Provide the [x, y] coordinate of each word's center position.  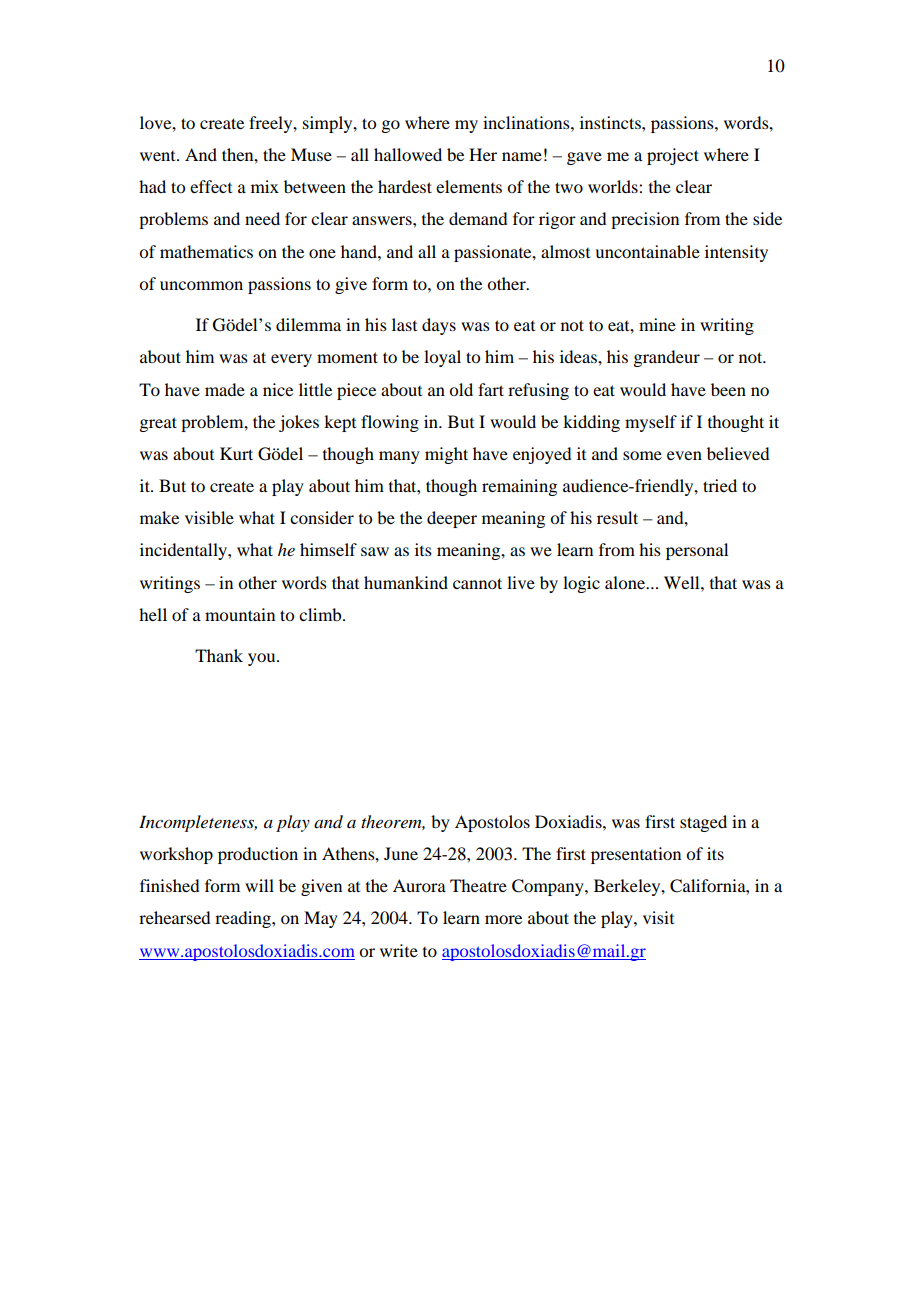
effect [211, 186]
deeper [452, 519]
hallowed [408, 154]
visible [209, 517]
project [673, 156]
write [399, 950]
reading [244, 919]
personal [697, 551]
